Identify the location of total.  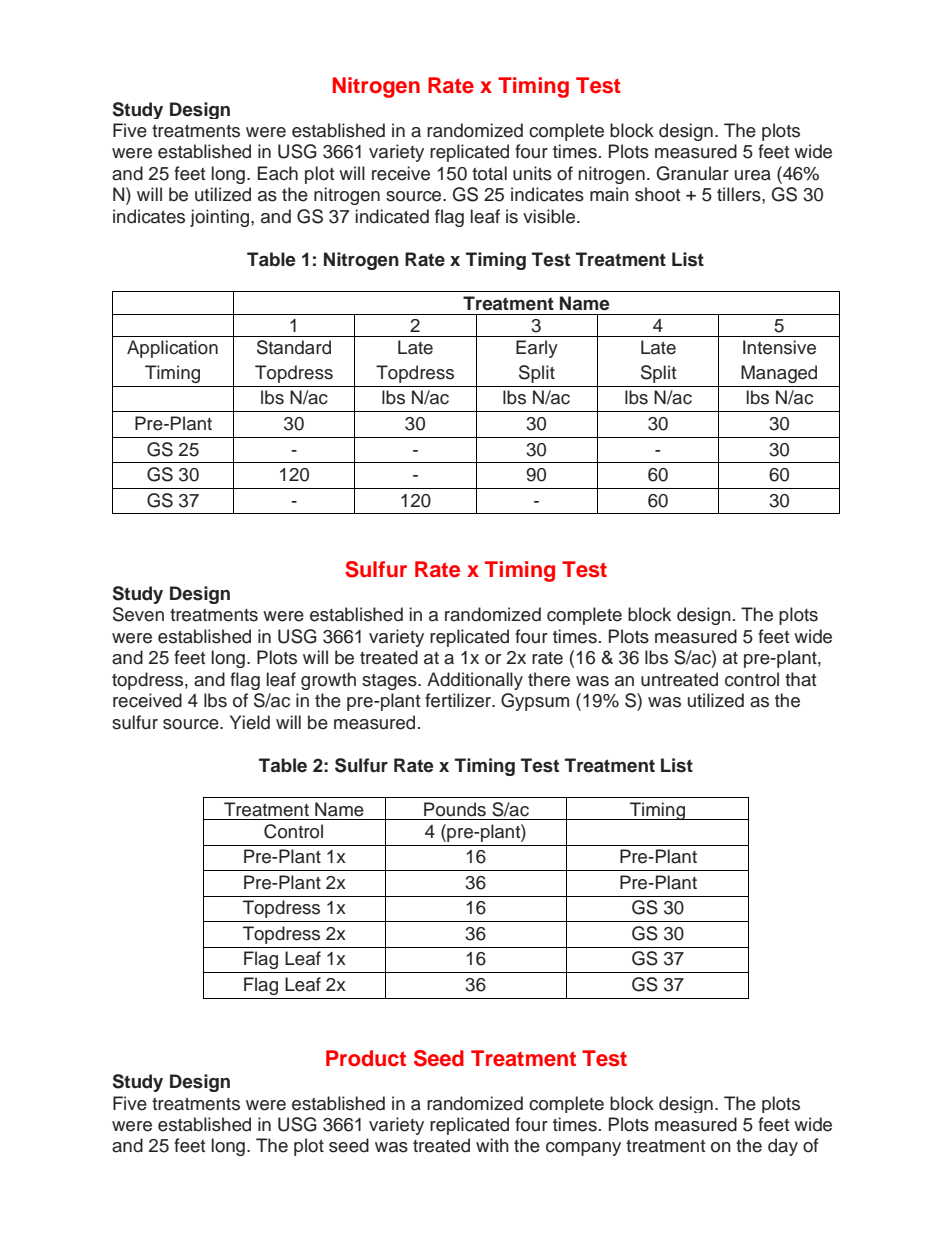
(489, 173).
